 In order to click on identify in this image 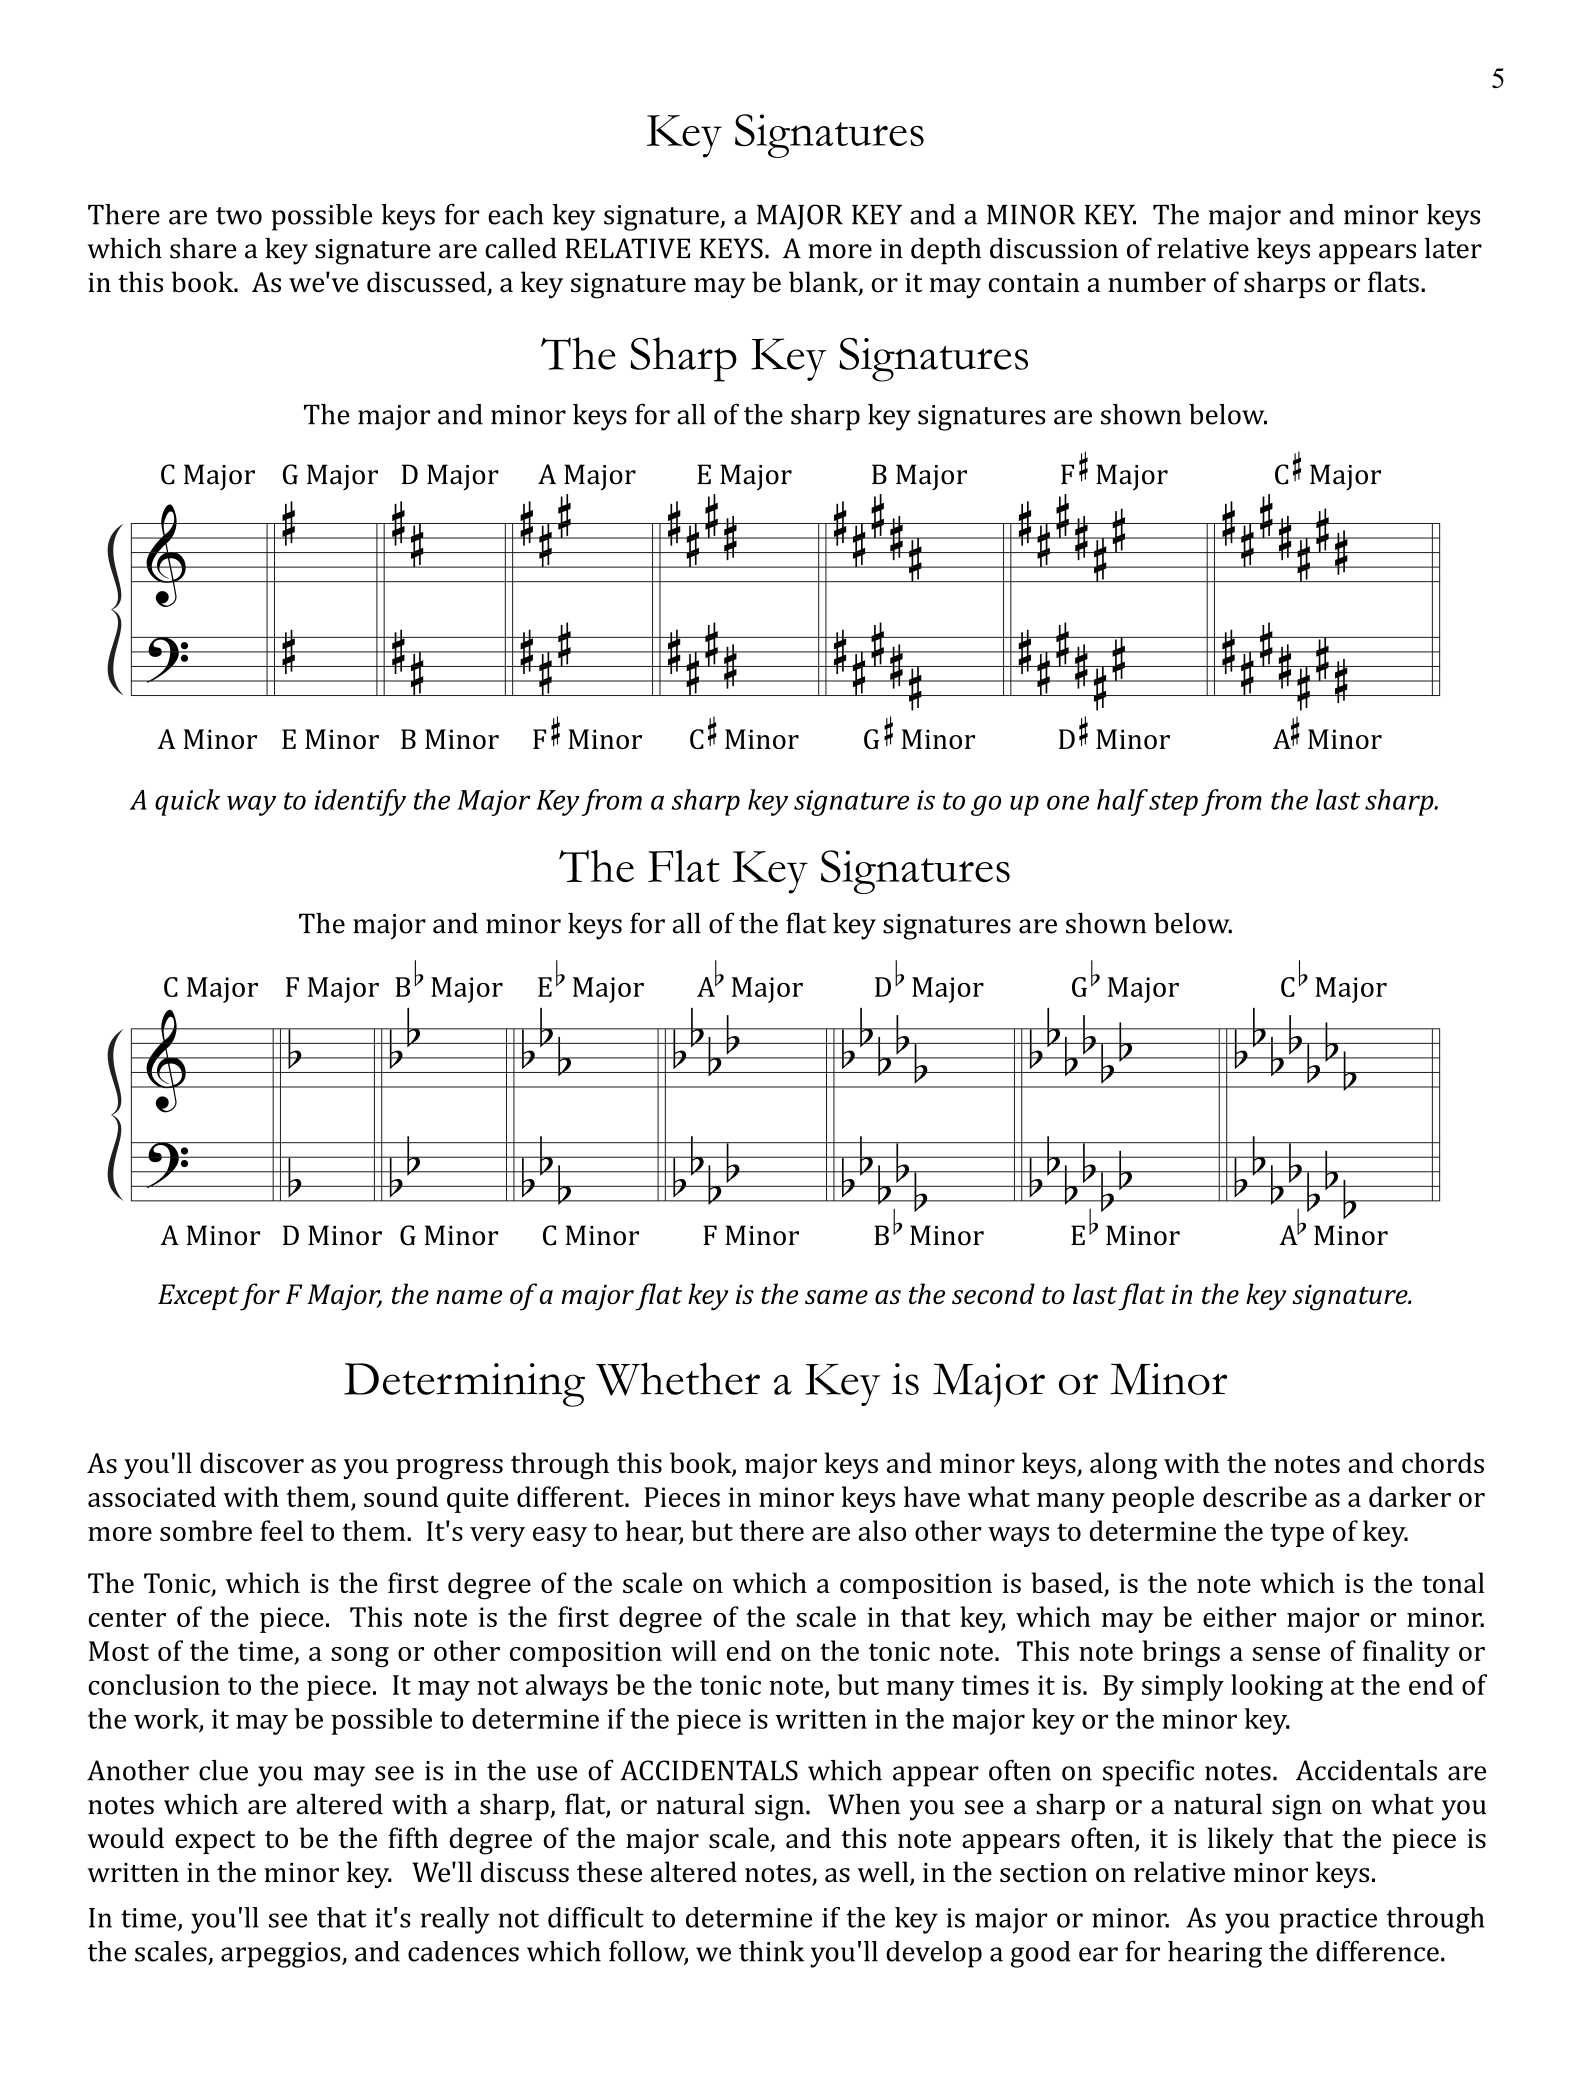, I will do `click(360, 802)`.
